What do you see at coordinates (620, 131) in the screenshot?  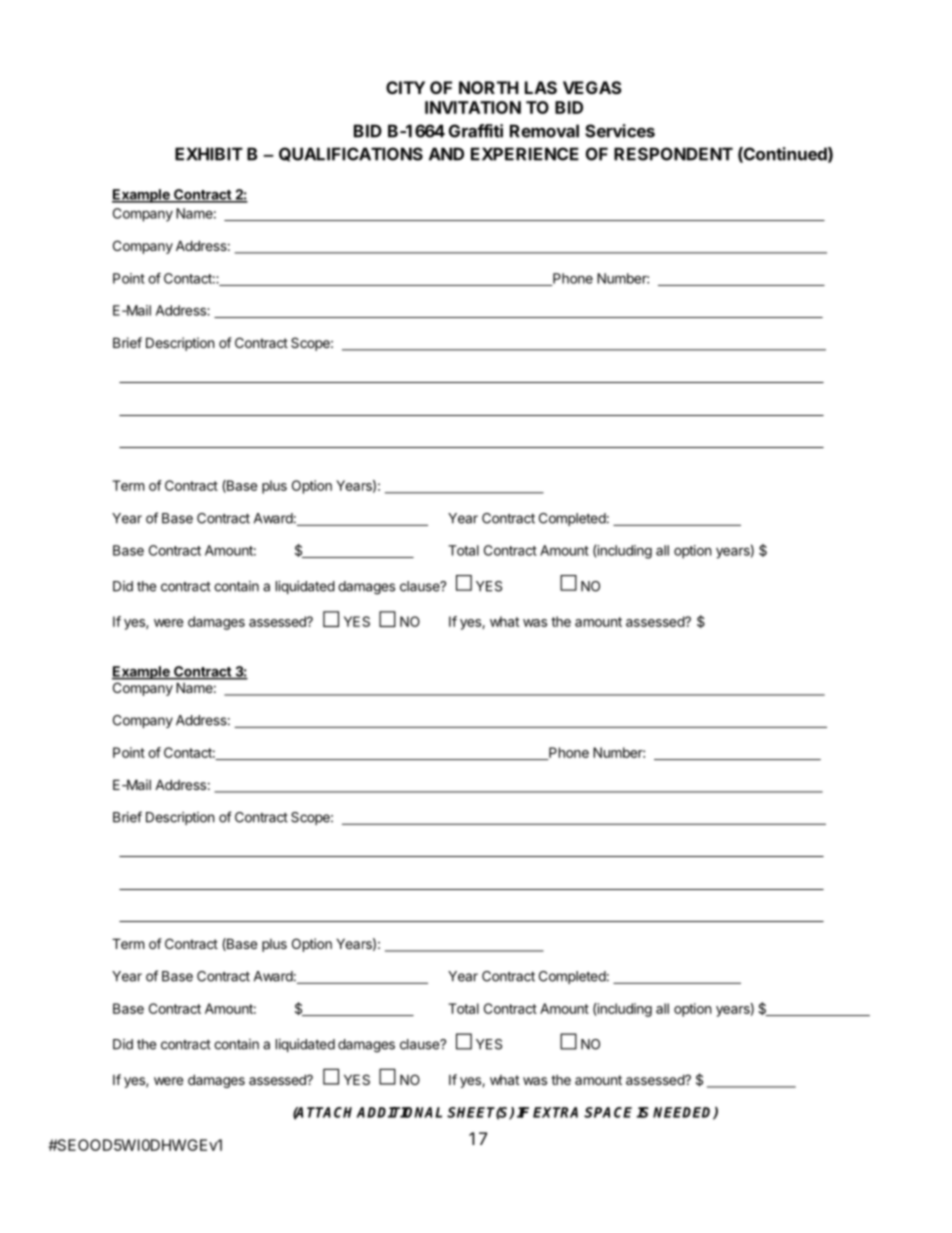 I see `Services` at bounding box center [620, 131].
